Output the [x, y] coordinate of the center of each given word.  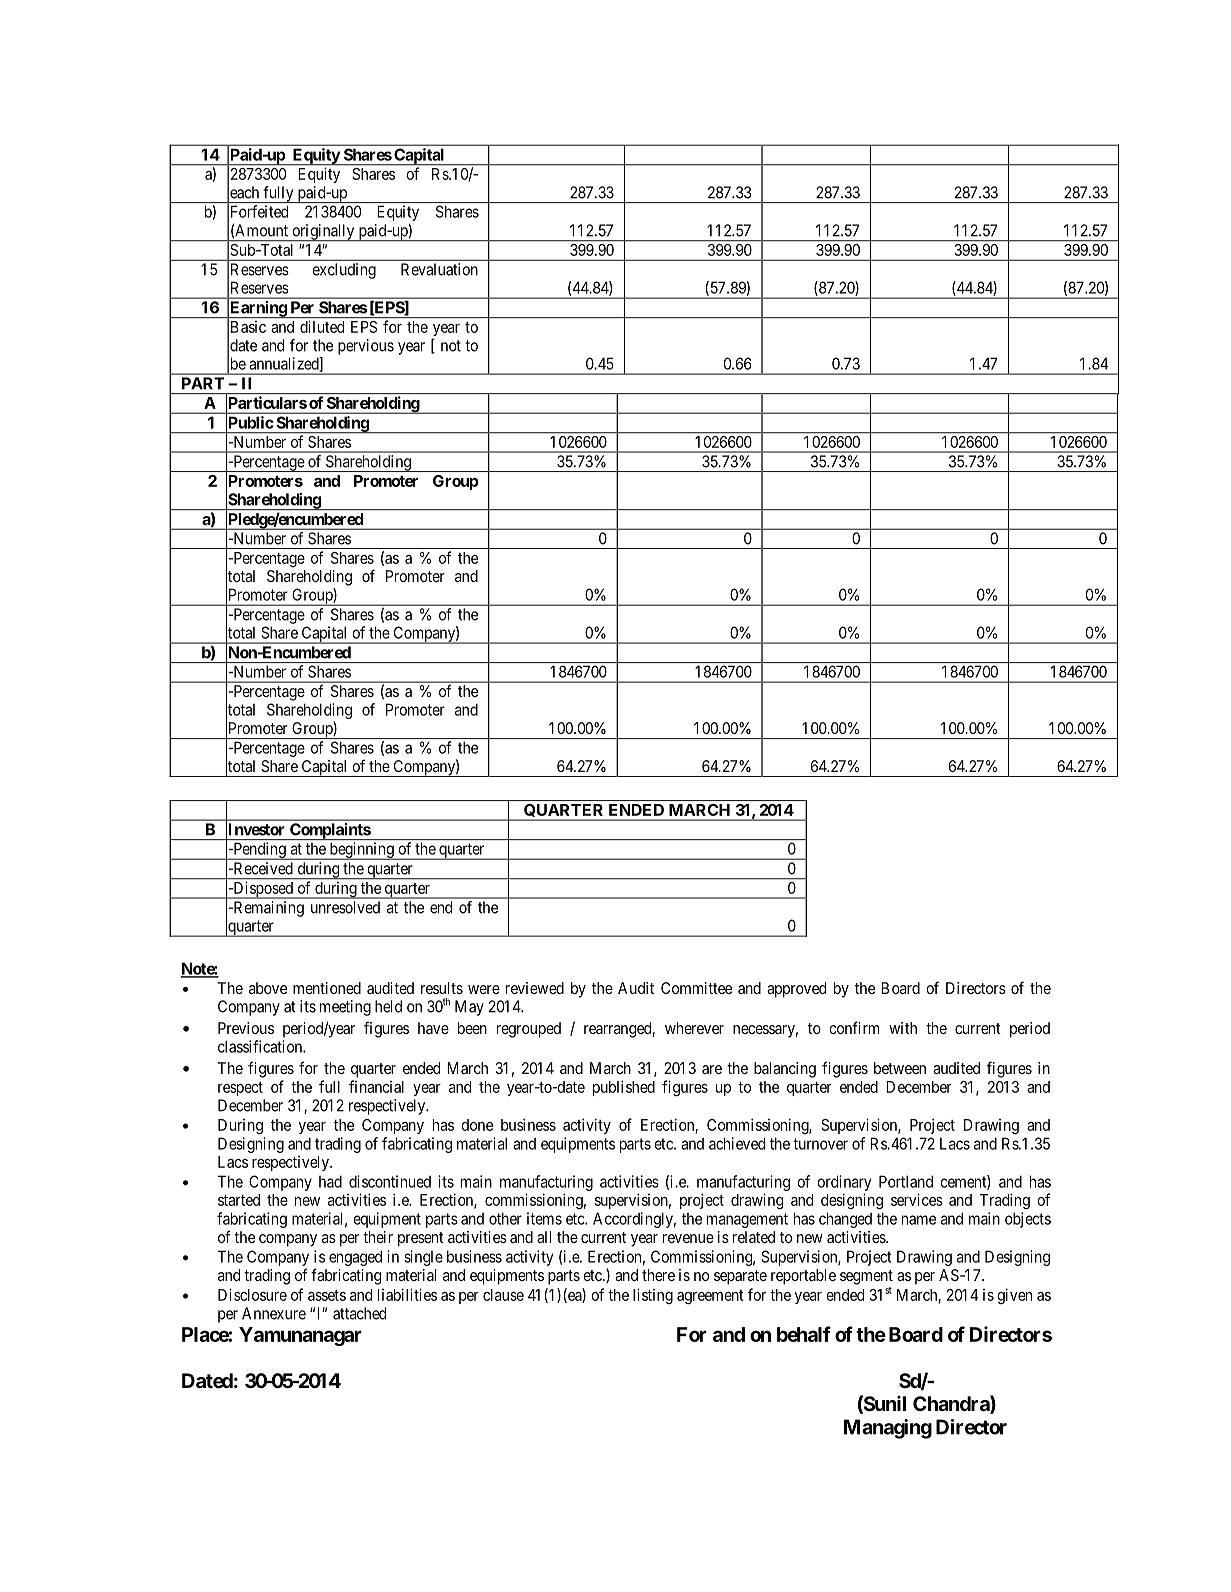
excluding [344, 271]
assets [327, 1295]
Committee [696, 988]
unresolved [345, 907]
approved [796, 990]
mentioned [327, 988]
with [903, 1028]
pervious [366, 347]
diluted [322, 326]
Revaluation [439, 269]
